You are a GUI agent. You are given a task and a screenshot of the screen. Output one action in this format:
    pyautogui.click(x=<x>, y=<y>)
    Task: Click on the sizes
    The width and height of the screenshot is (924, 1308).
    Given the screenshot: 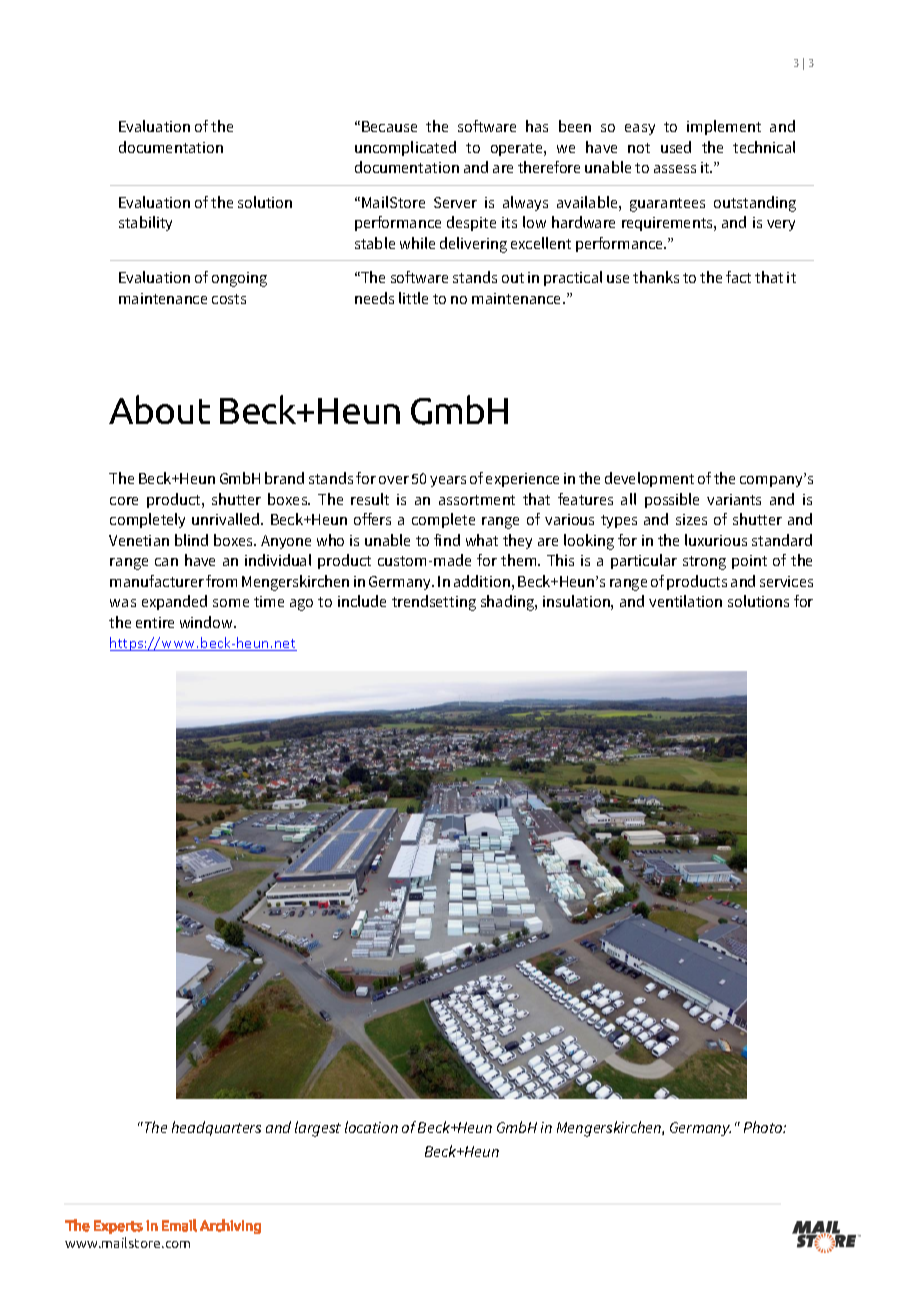 What is the action you would take?
    pyautogui.click(x=691, y=519)
